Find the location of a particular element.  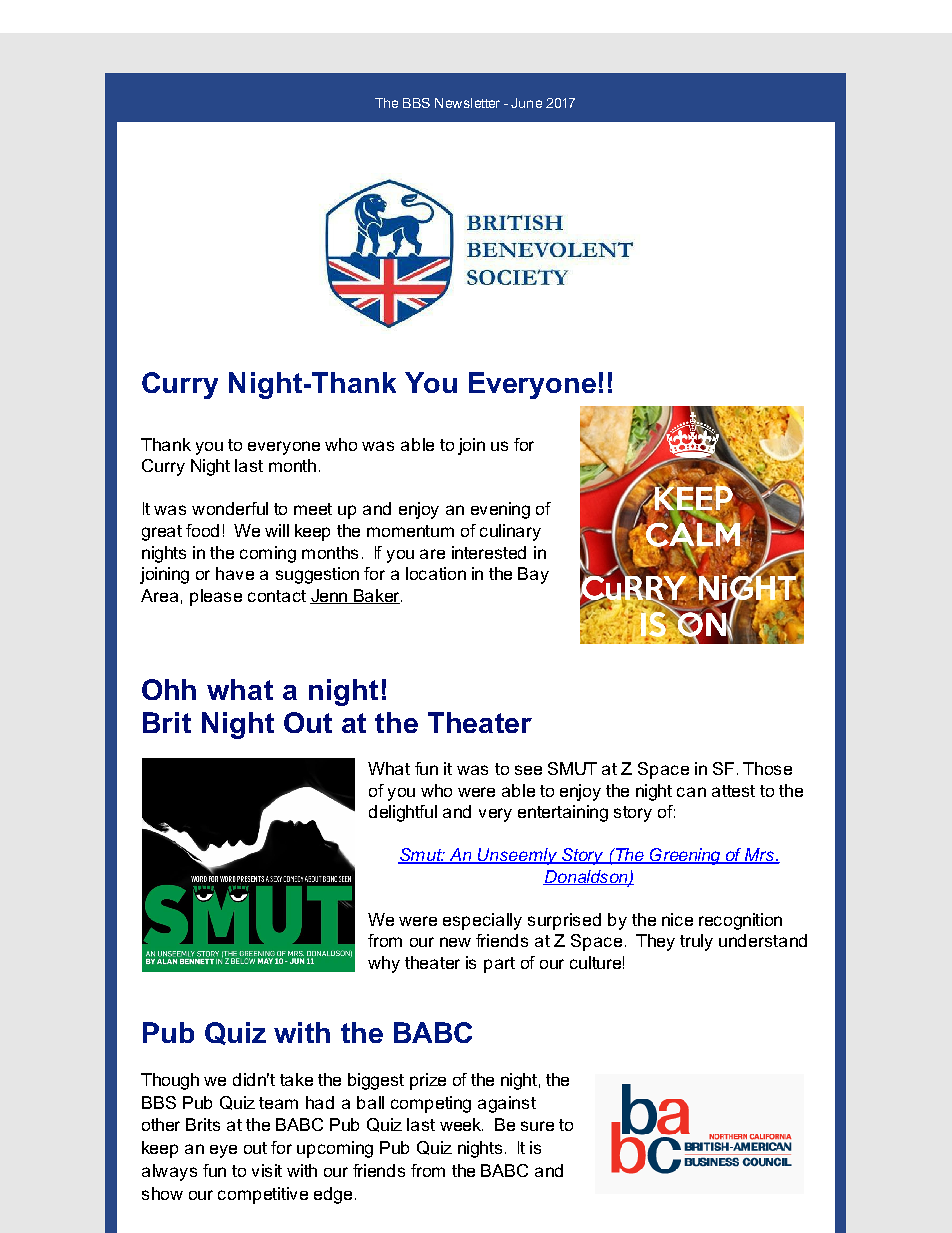

evening is located at coordinates (500, 510).
